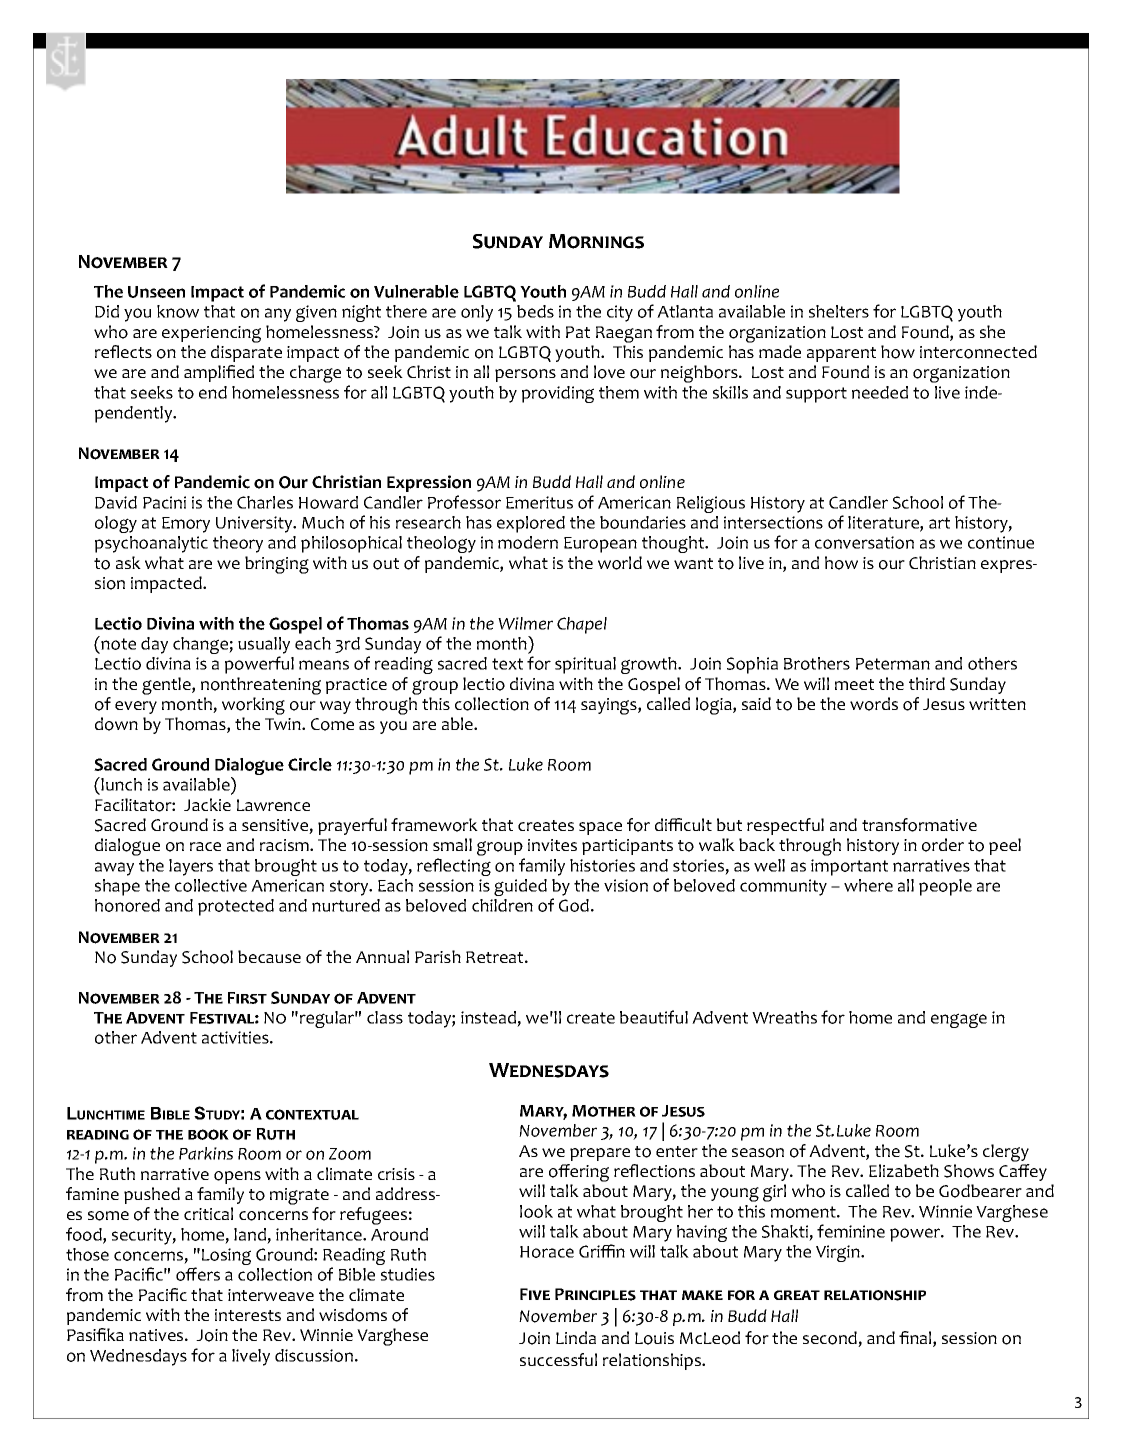  I want to click on third, so click(927, 683).
